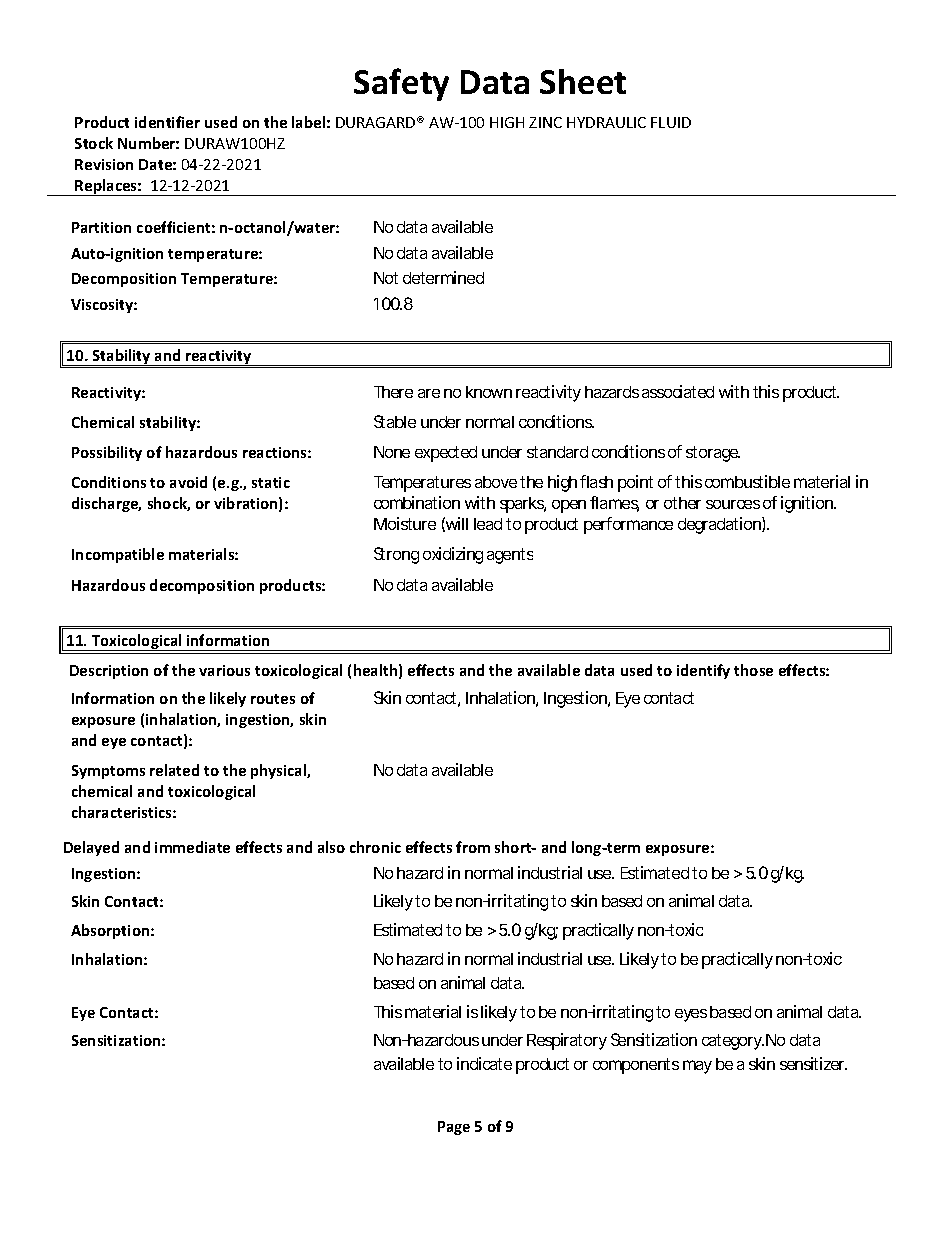 The image size is (952, 1233). Describe the element at coordinates (473, 847) in the screenshot. I see `from` at that location.
